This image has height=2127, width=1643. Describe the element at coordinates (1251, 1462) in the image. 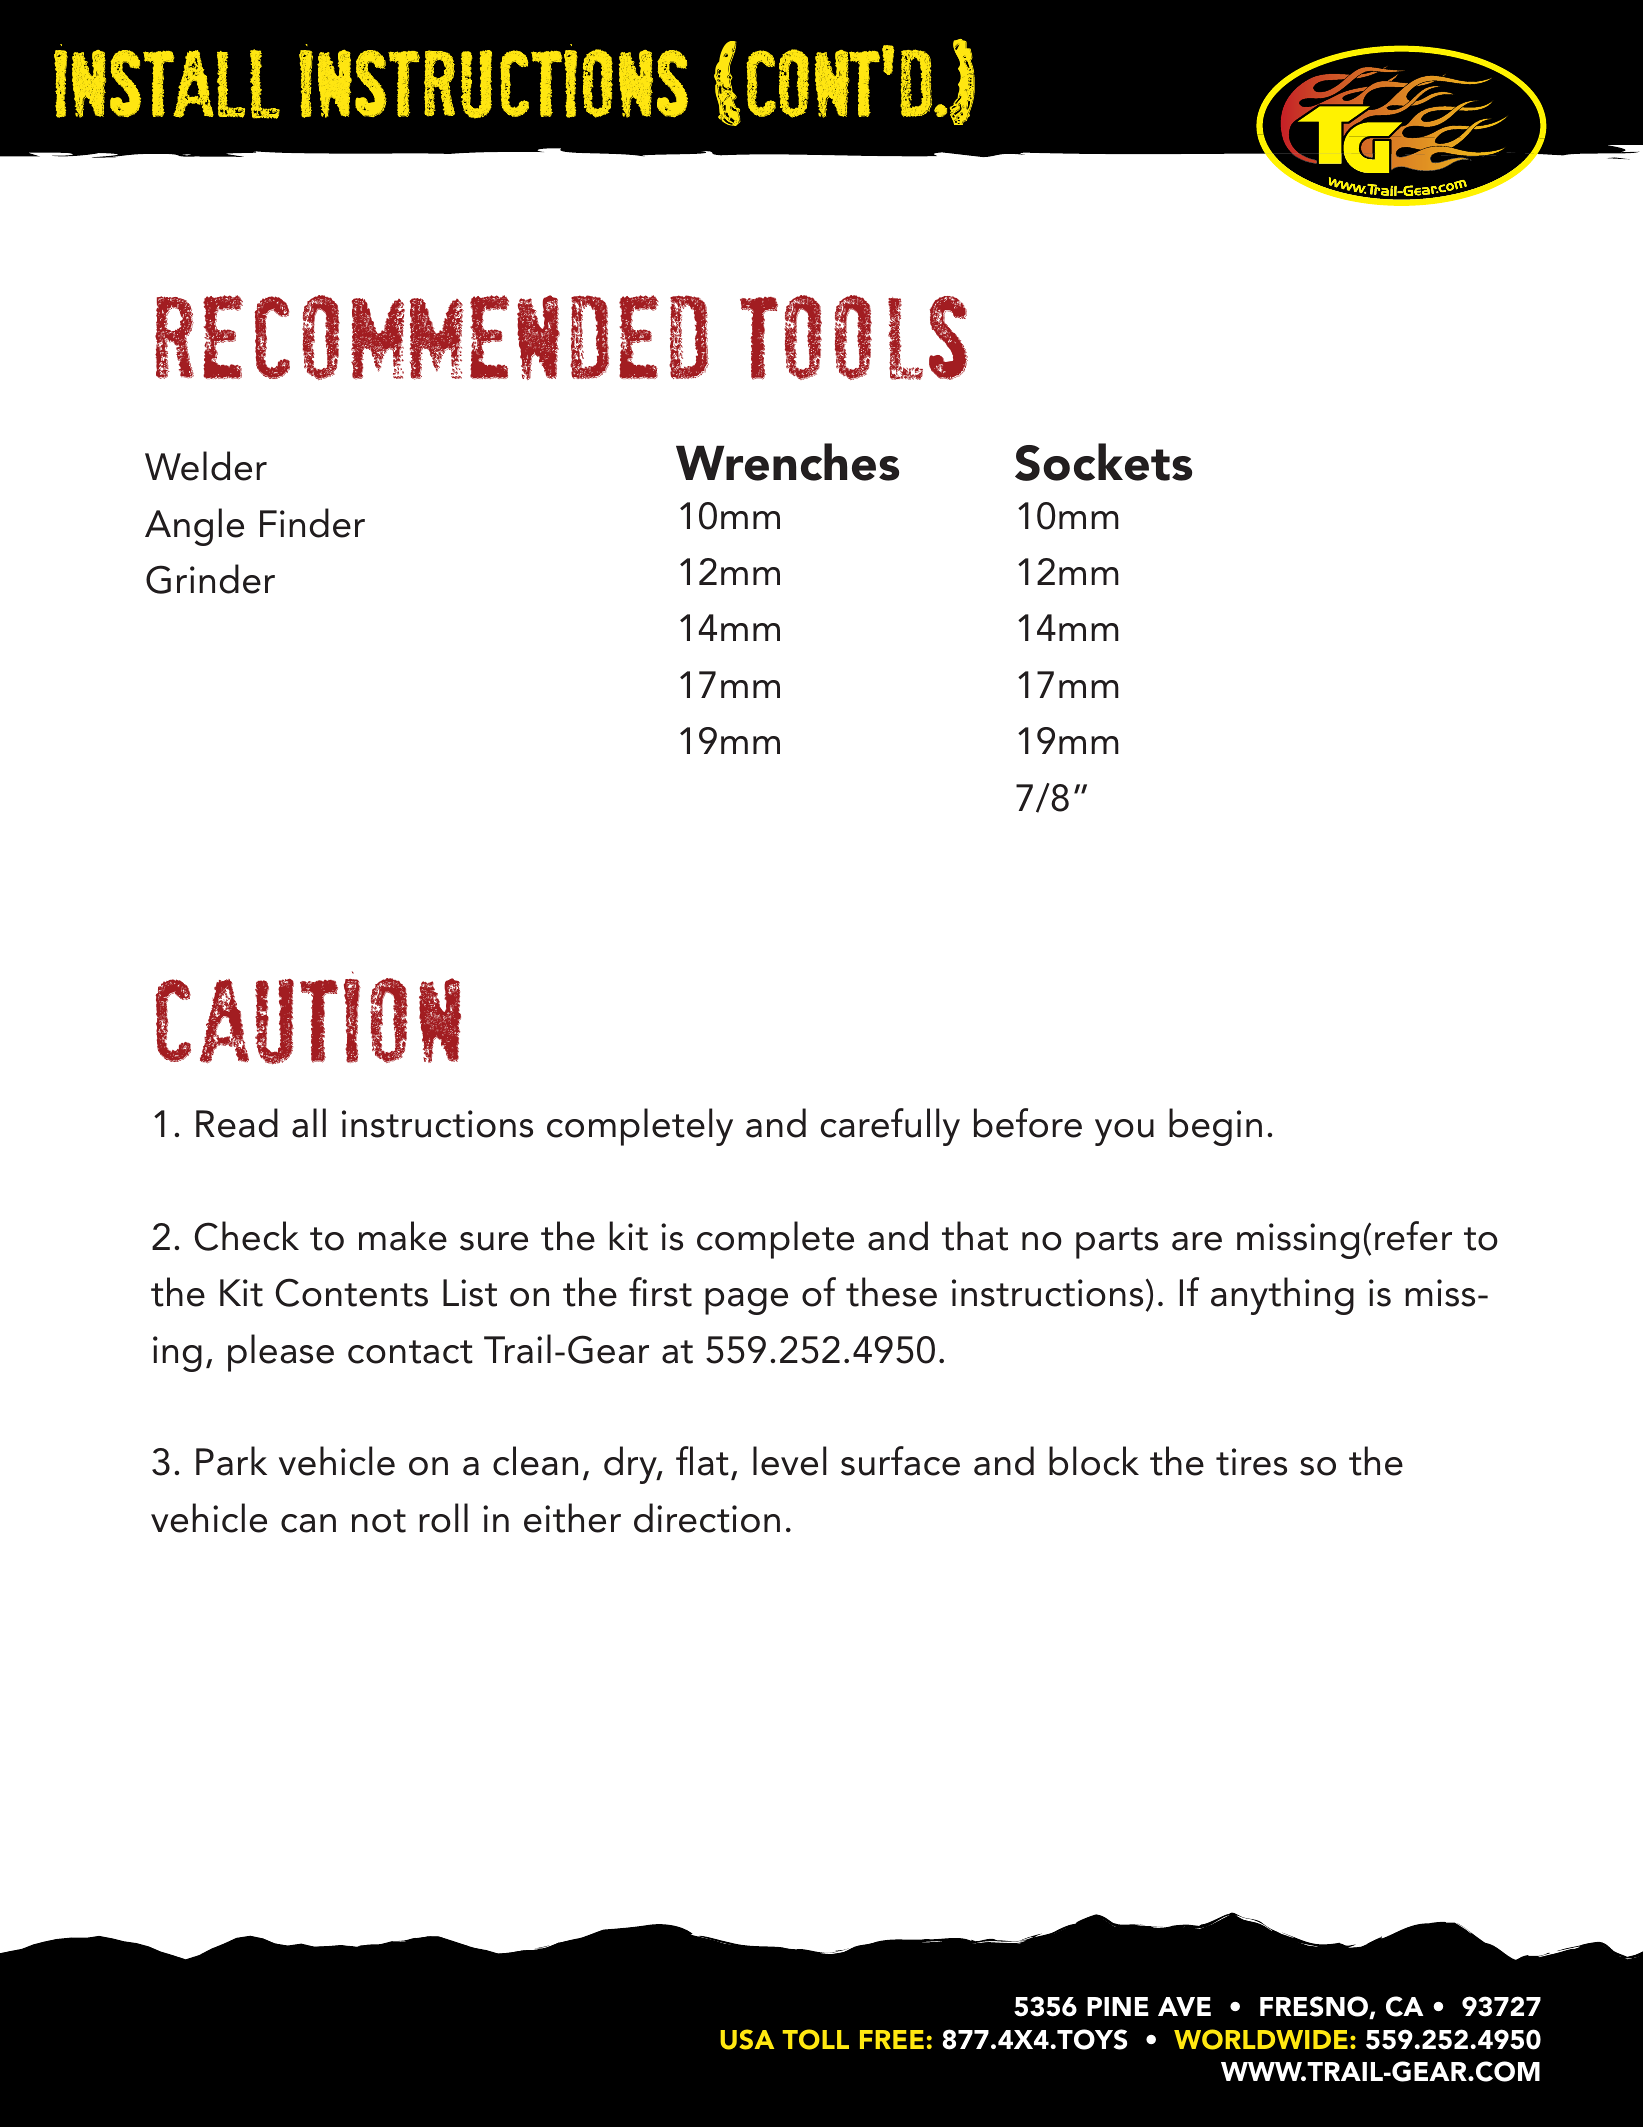

I see `tires` at that location.
